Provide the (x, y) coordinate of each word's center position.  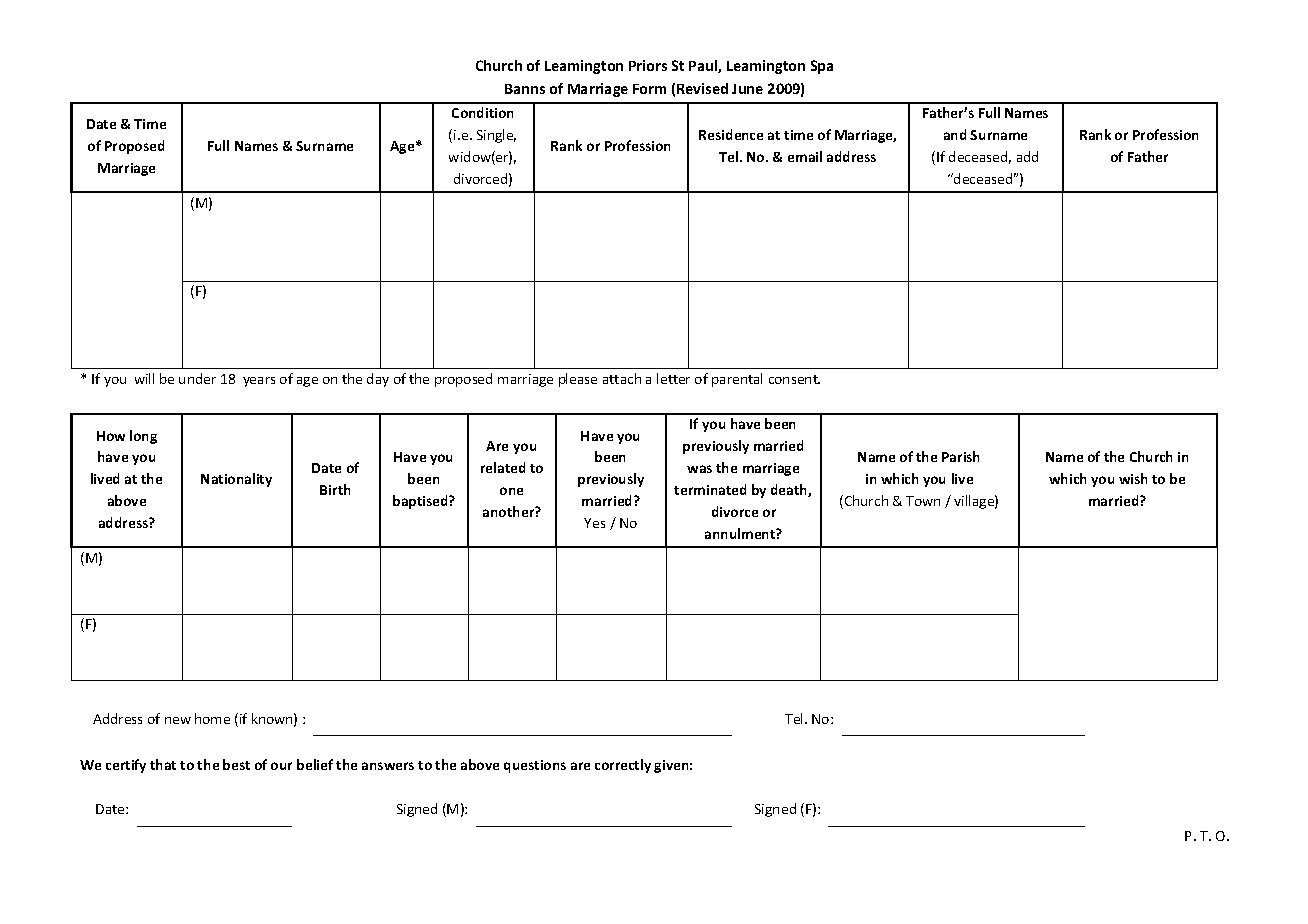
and (955, 134)
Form (649, 89)
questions (535, 766)
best (236, 764)
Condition (482, 112)
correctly (623, 766)
